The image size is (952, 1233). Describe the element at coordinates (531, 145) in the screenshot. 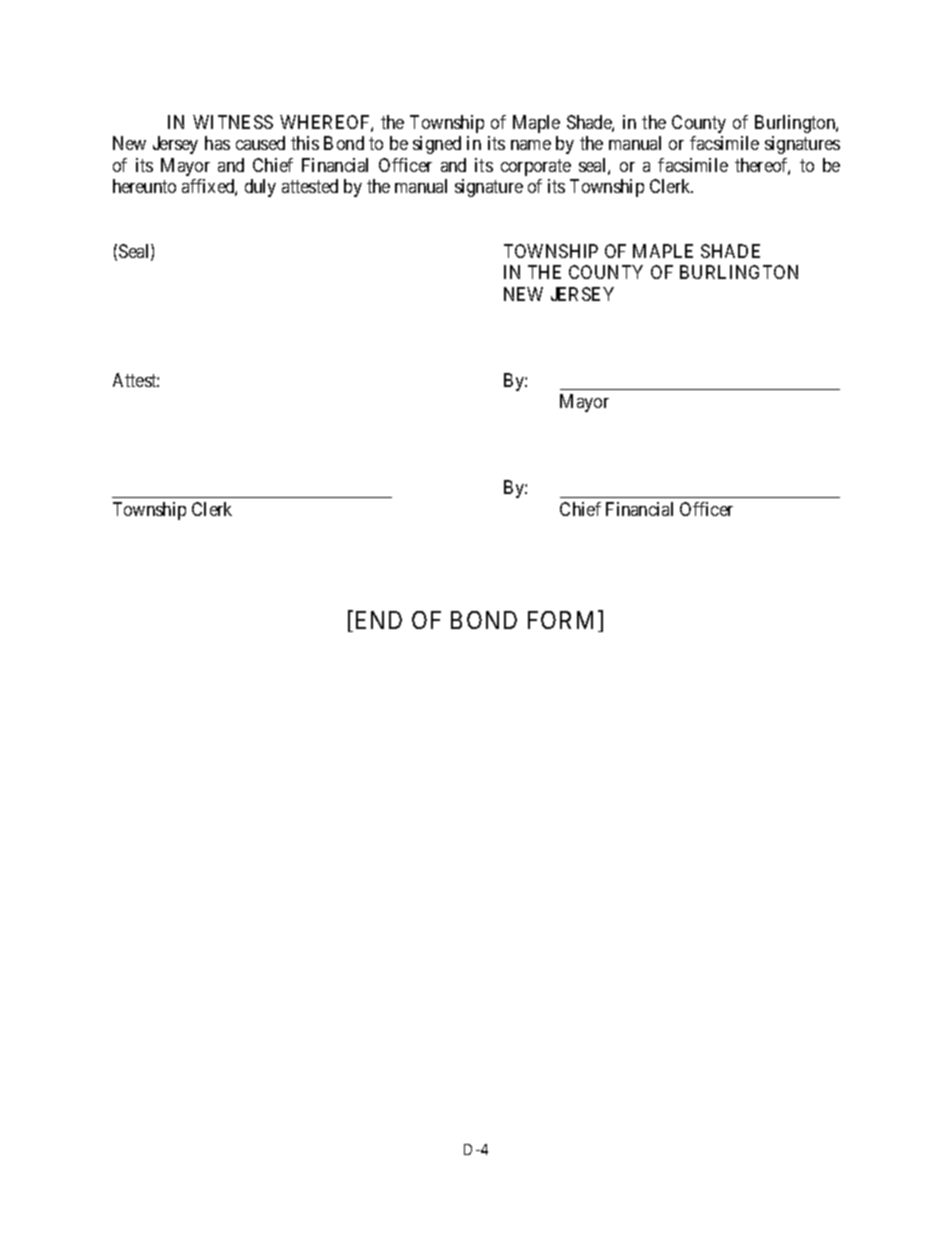

I see `name` at that location.
